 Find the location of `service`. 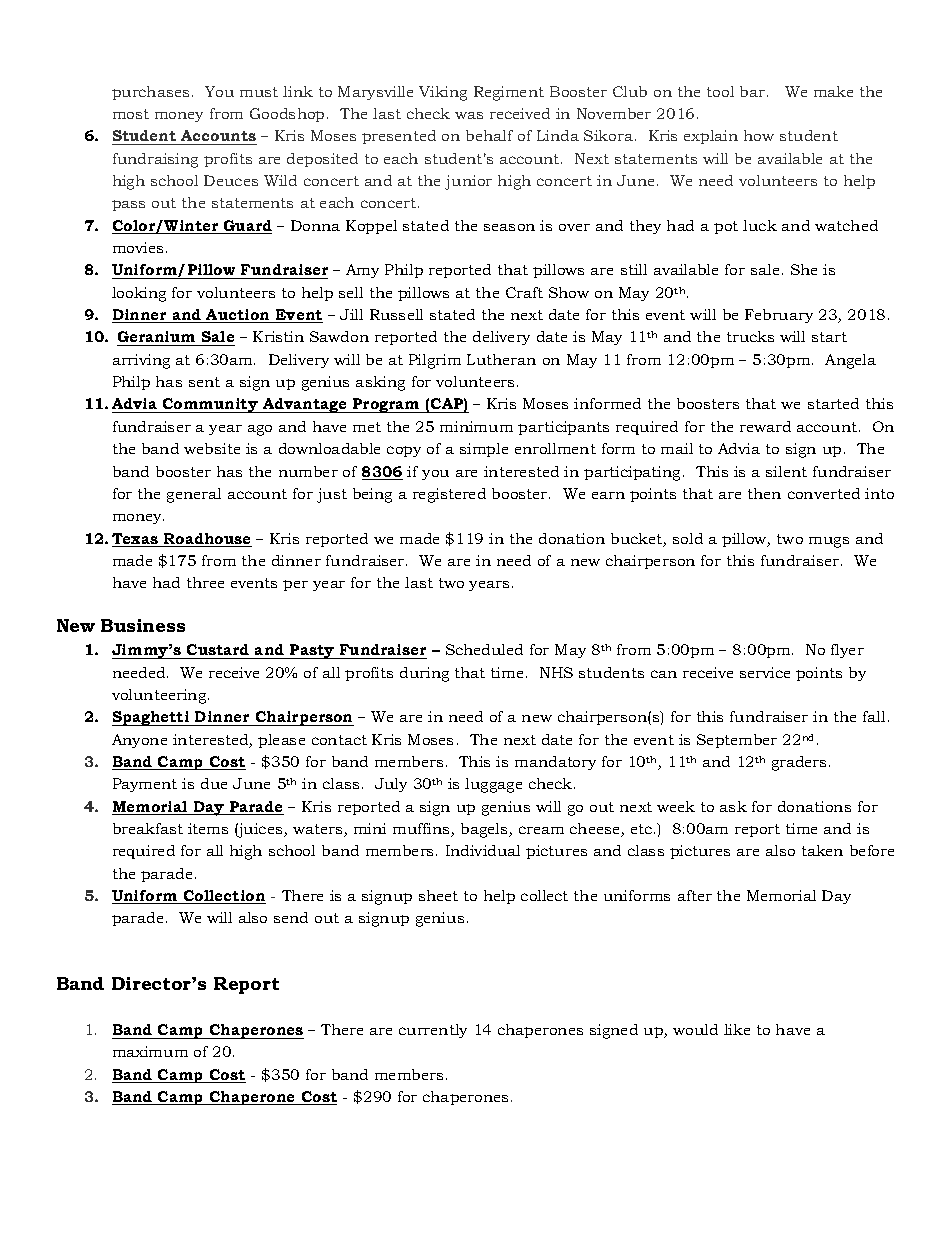

service is located at coordinates (765, 672).
